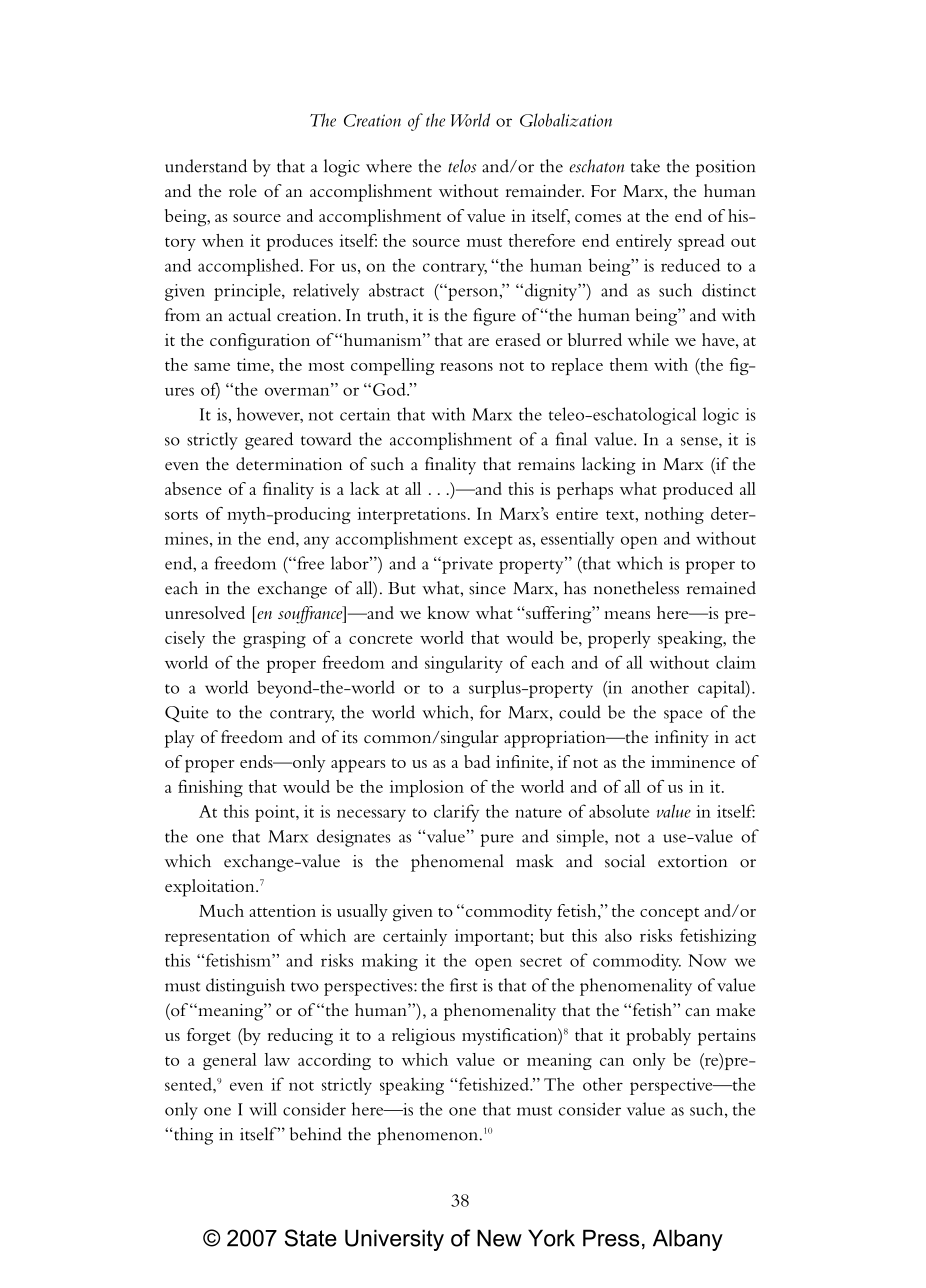  I want to click on State, so click(311, 1238).
